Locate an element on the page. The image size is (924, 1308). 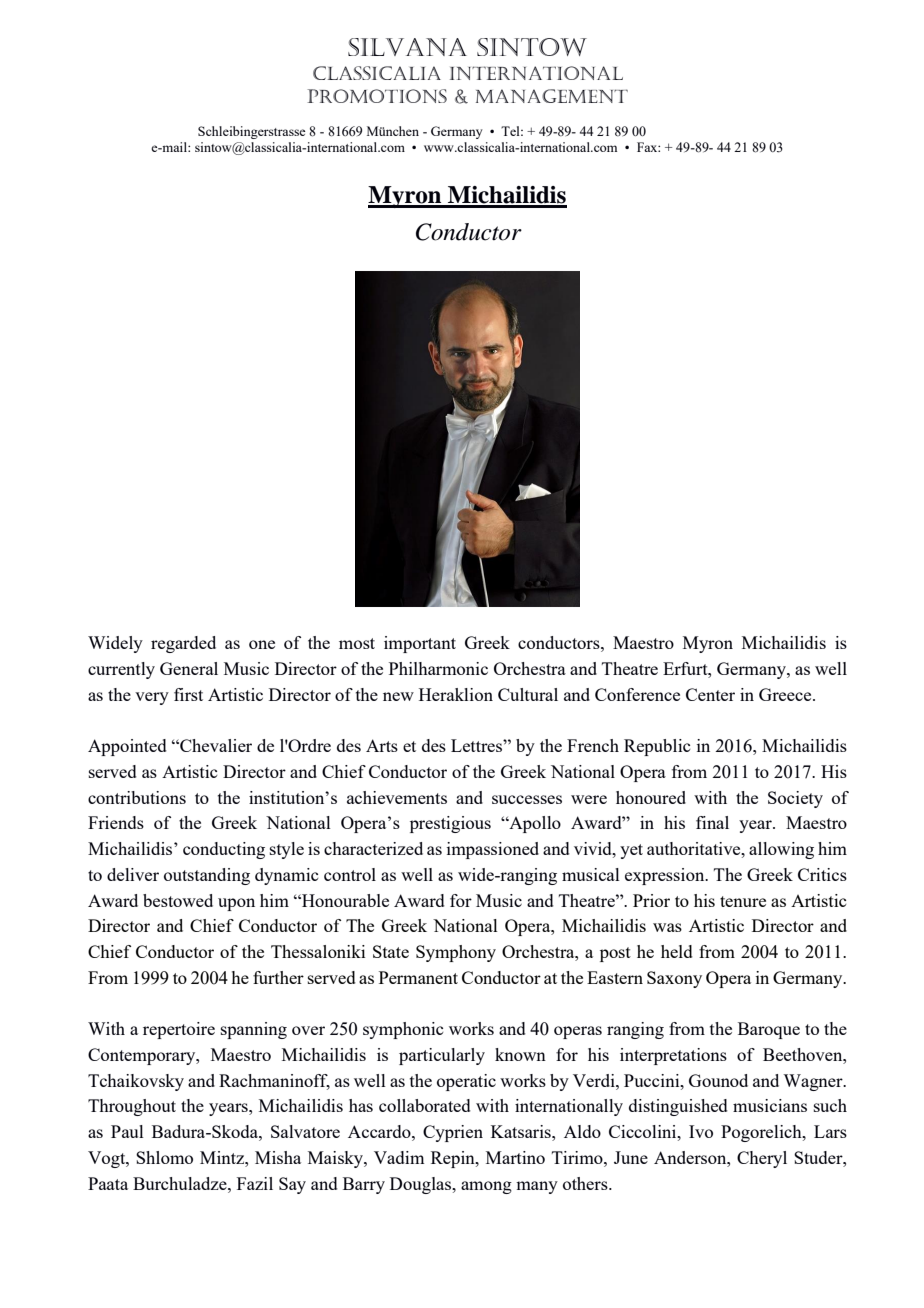
Center is located at coordinates (710, 694).
